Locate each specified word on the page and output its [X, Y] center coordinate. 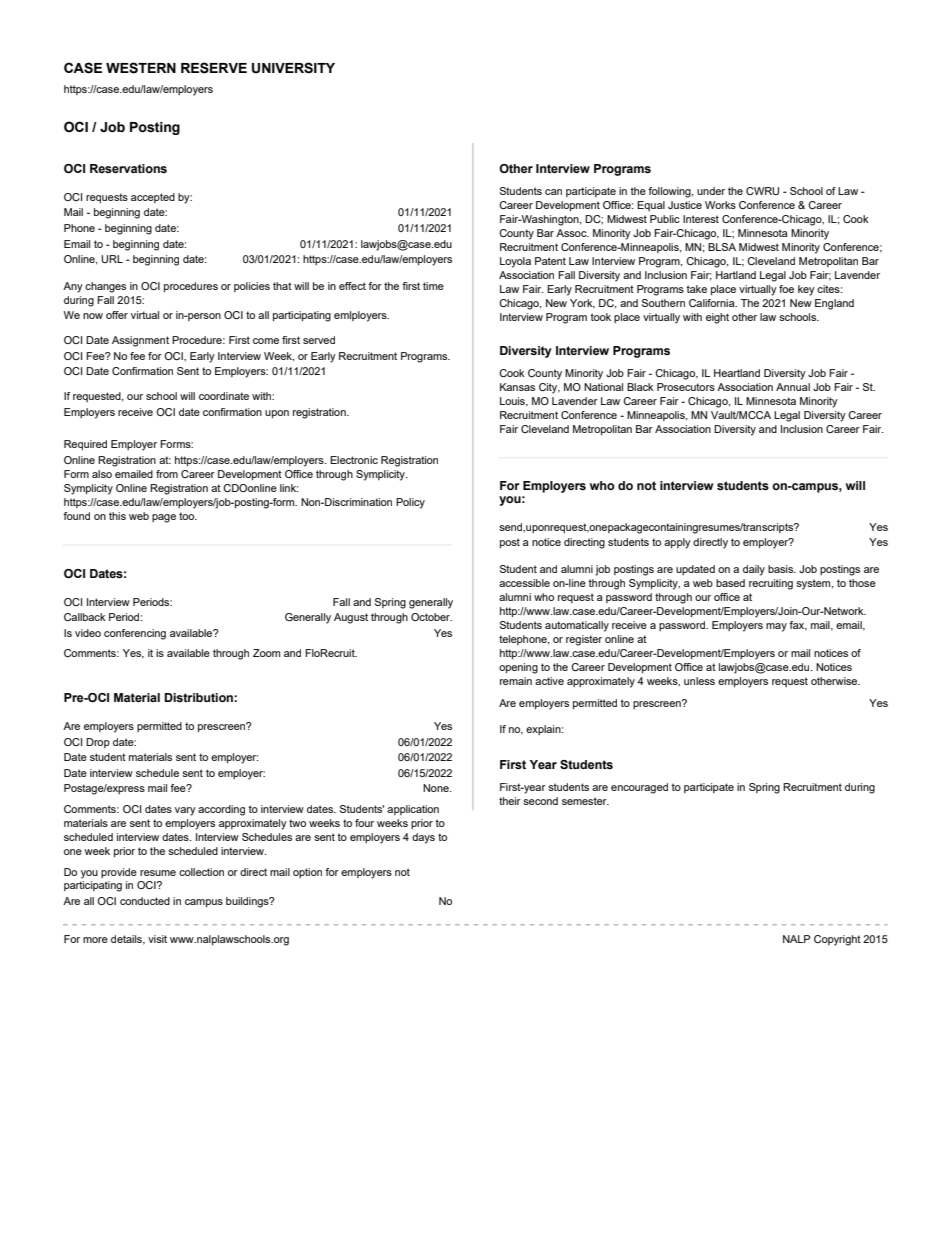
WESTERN [141, 68]
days [423, 838]
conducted [145, 901]
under [711, 191]
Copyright [837, 940]
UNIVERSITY [293, 68]
